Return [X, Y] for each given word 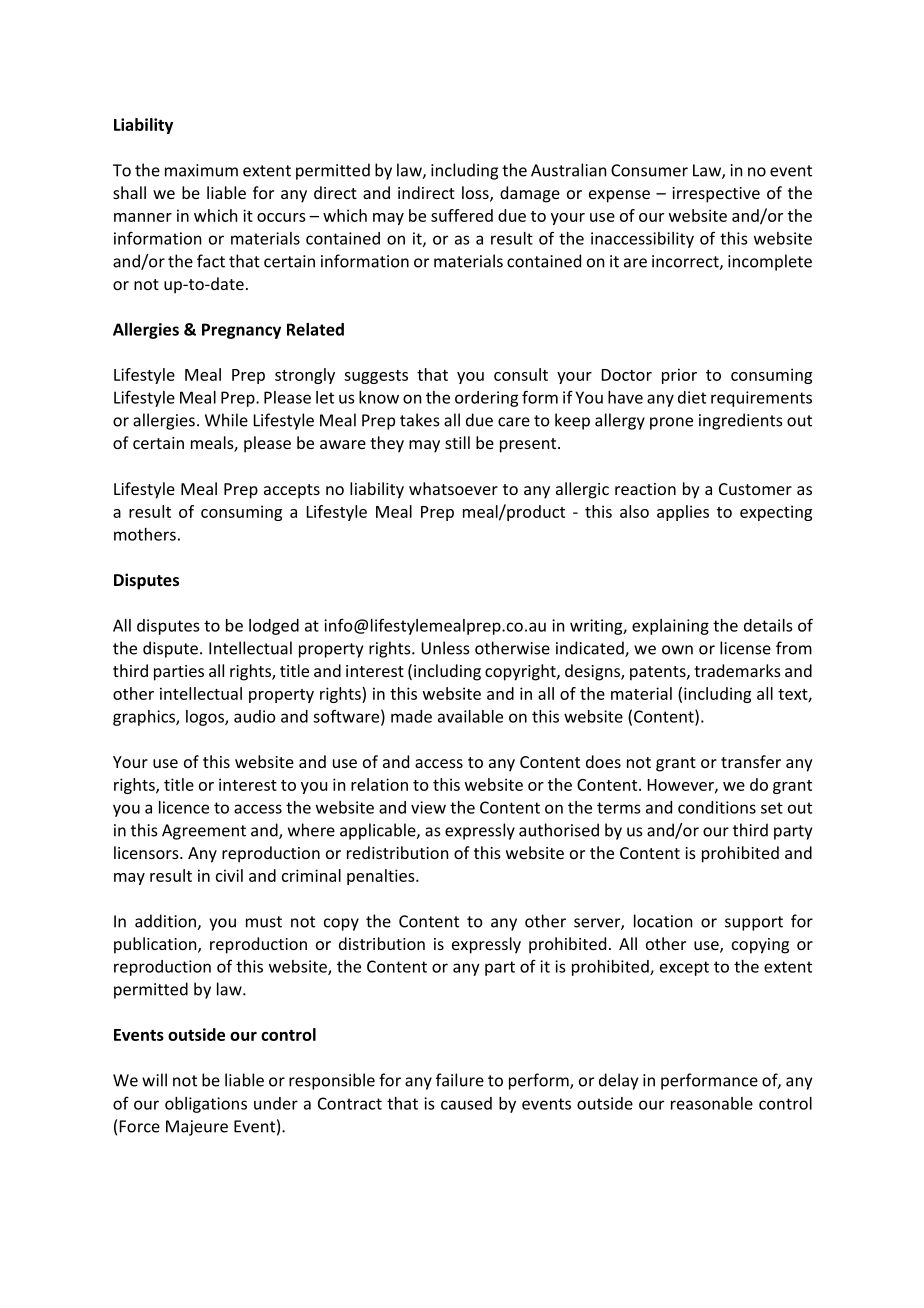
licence [184, 807]
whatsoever [453, 488]
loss [476, 194]
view [428, 807]
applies [683, 513]
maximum [201, 170]
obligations [206, 1105]
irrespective [716, 195]
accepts [292, 491]
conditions [717, 807]
